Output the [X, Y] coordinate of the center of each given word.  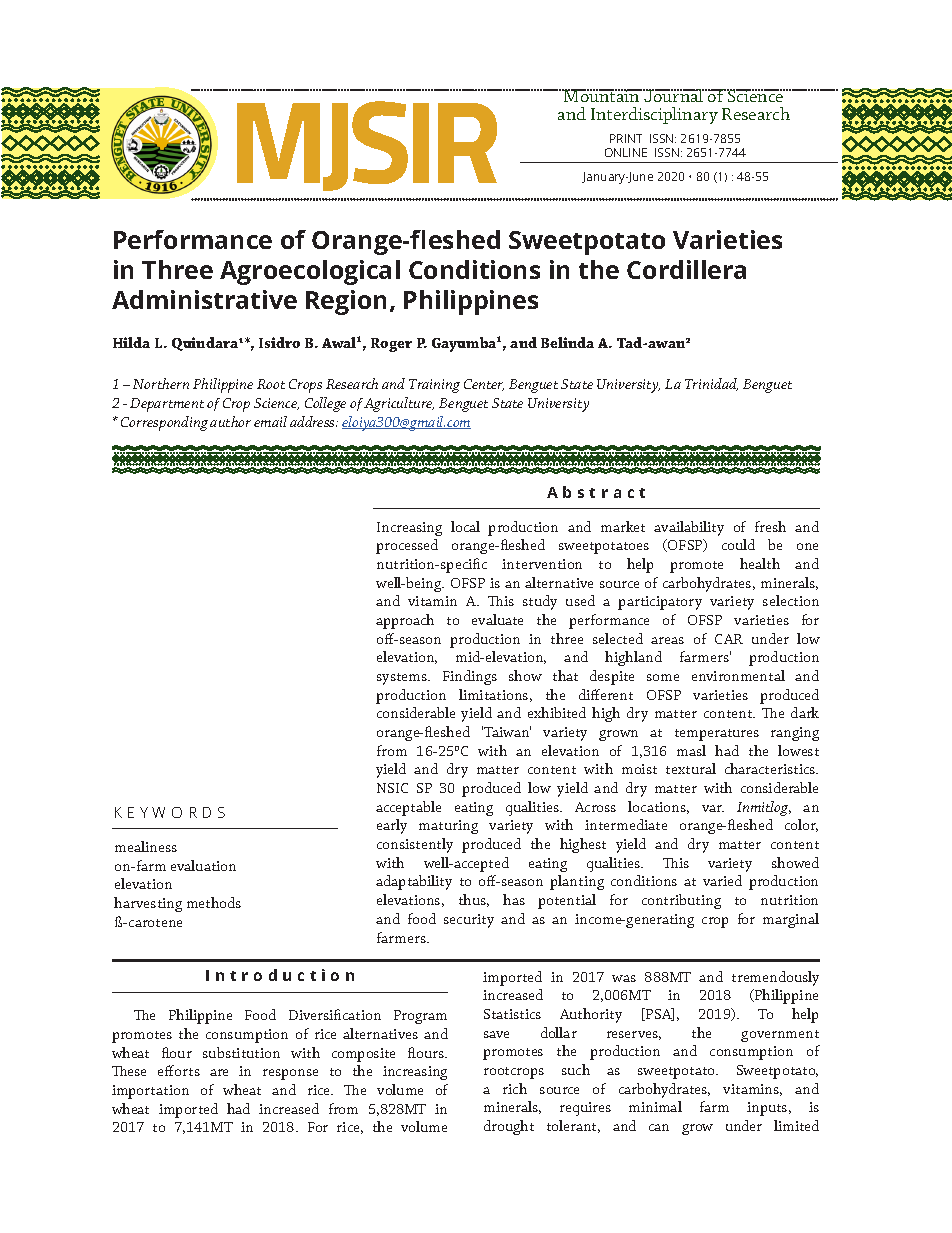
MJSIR [367, 146]
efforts [179, 1070]
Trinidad [711, 384]
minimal [655, 1106]
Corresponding [164, 423]
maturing [448, 827]
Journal [674, 95]
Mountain [602, 95]
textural [691, 768]
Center [484, 385]
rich [515, 1088]
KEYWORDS [170, 812]
